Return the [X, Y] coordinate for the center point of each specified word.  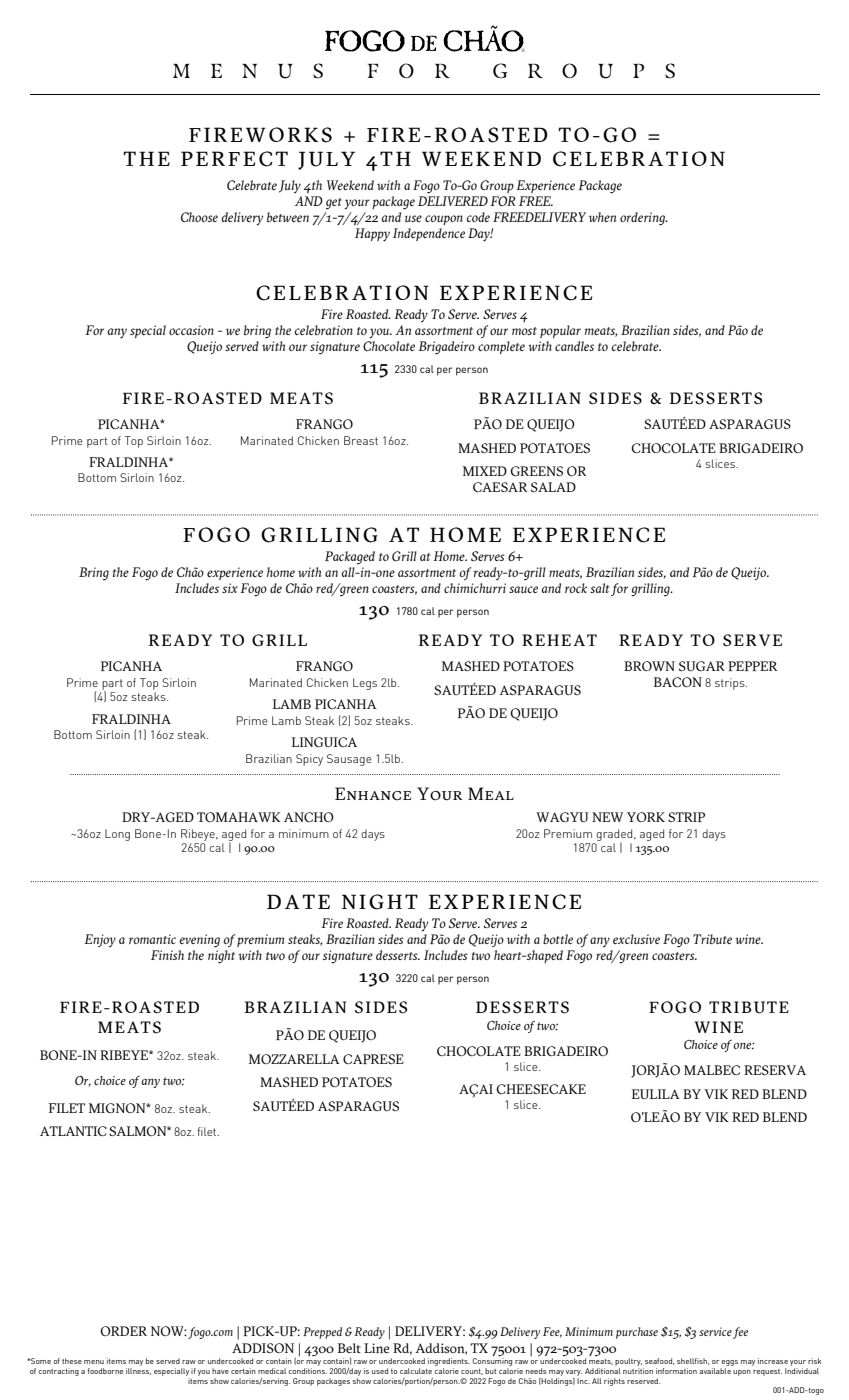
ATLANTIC [73, 1131]
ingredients [449, 1363]
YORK [646, 817]
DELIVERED [453, 201]
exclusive [636, 939]
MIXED [485, 471]
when [602, 217]
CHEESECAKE [541, 1089]
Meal [491, 793]
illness [138, 1371]
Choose [199, 217]
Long [117, 835]
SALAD [553, 487]
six [230, 588]
